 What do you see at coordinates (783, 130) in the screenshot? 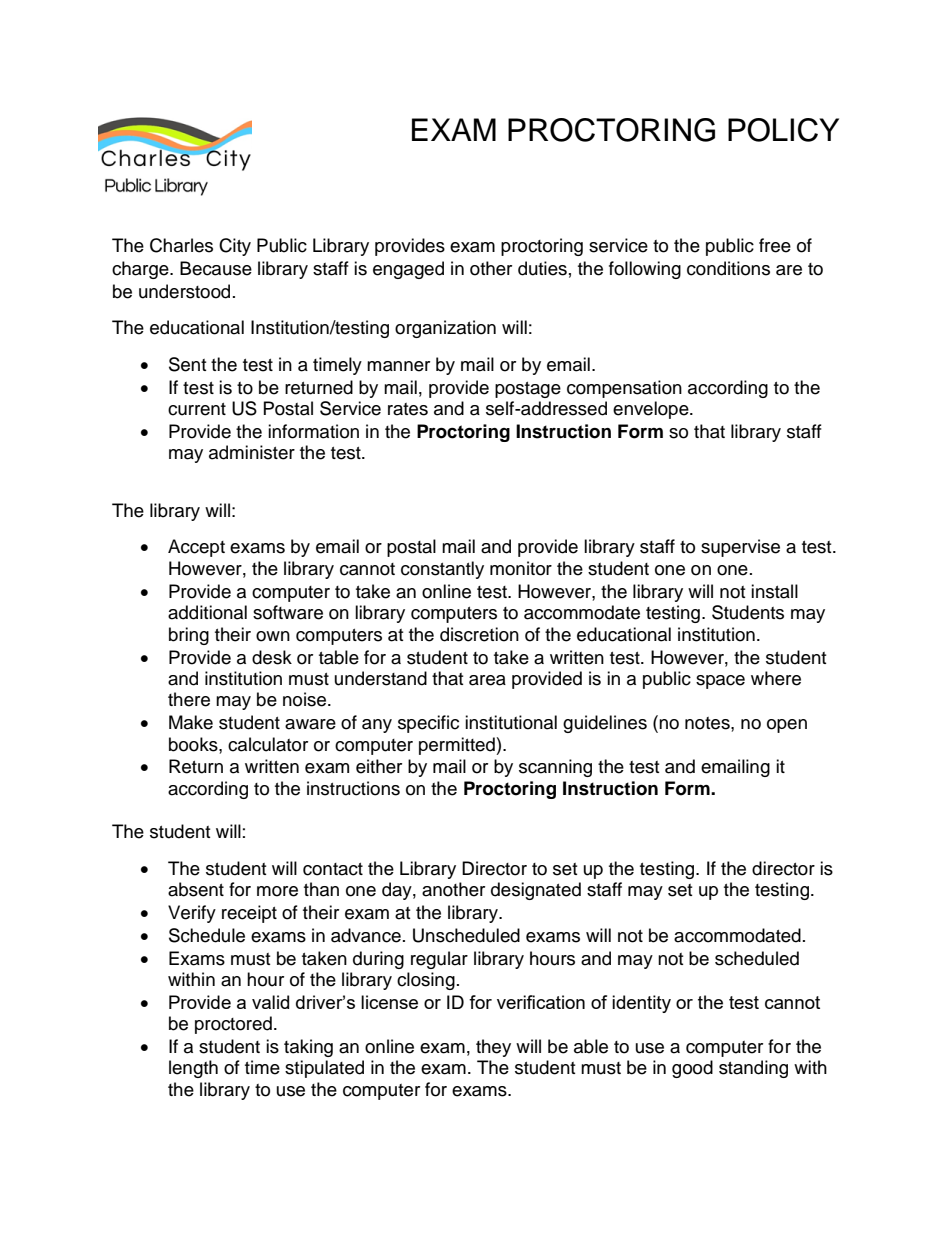
I see `POLICY` at bounding box center [783, 130].
